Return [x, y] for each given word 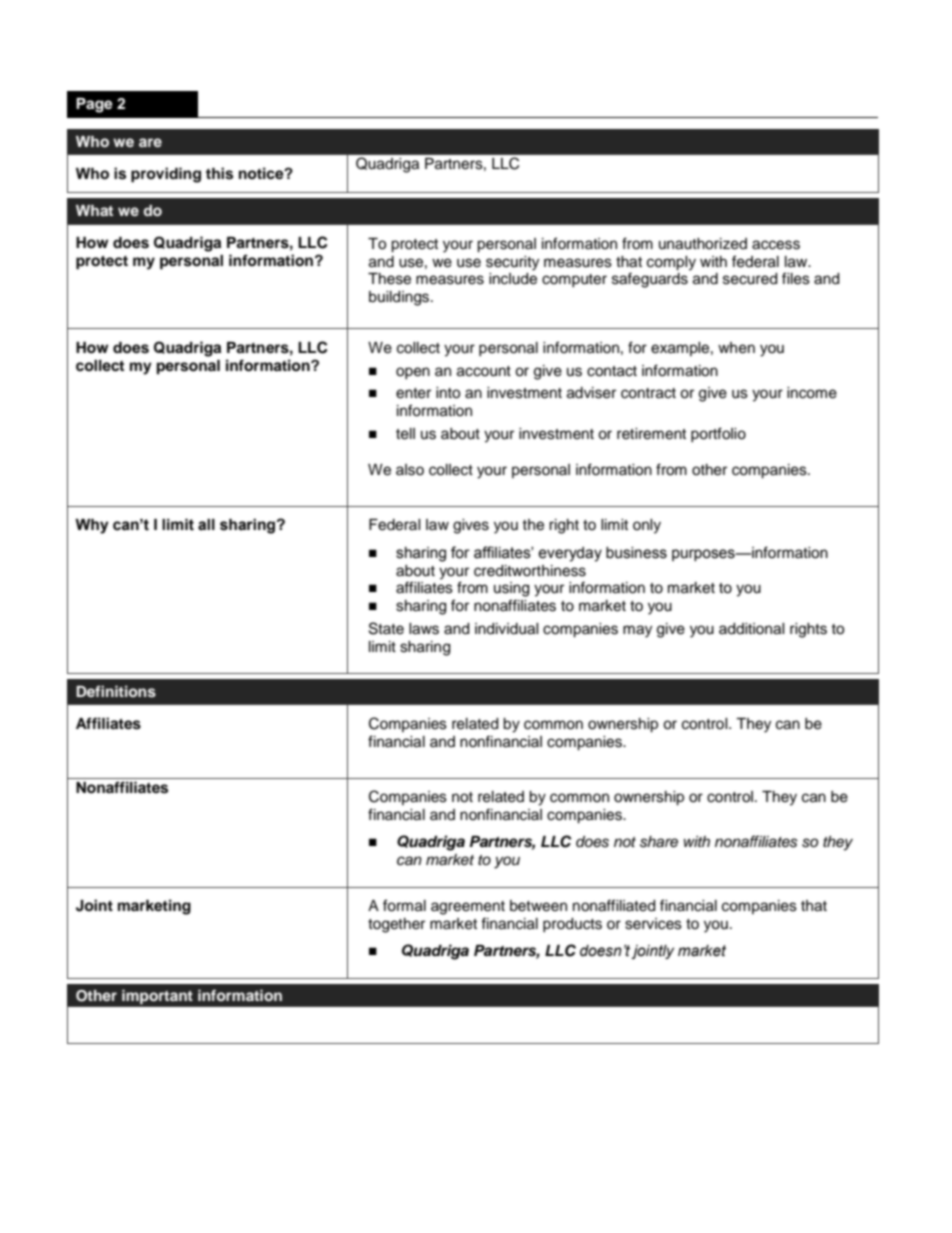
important [157, 997]
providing [166, 175]
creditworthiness [530, 571]
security [512, 263]
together [396, 925]
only [647, 526]
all [206, 525]
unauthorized [703, 244]
